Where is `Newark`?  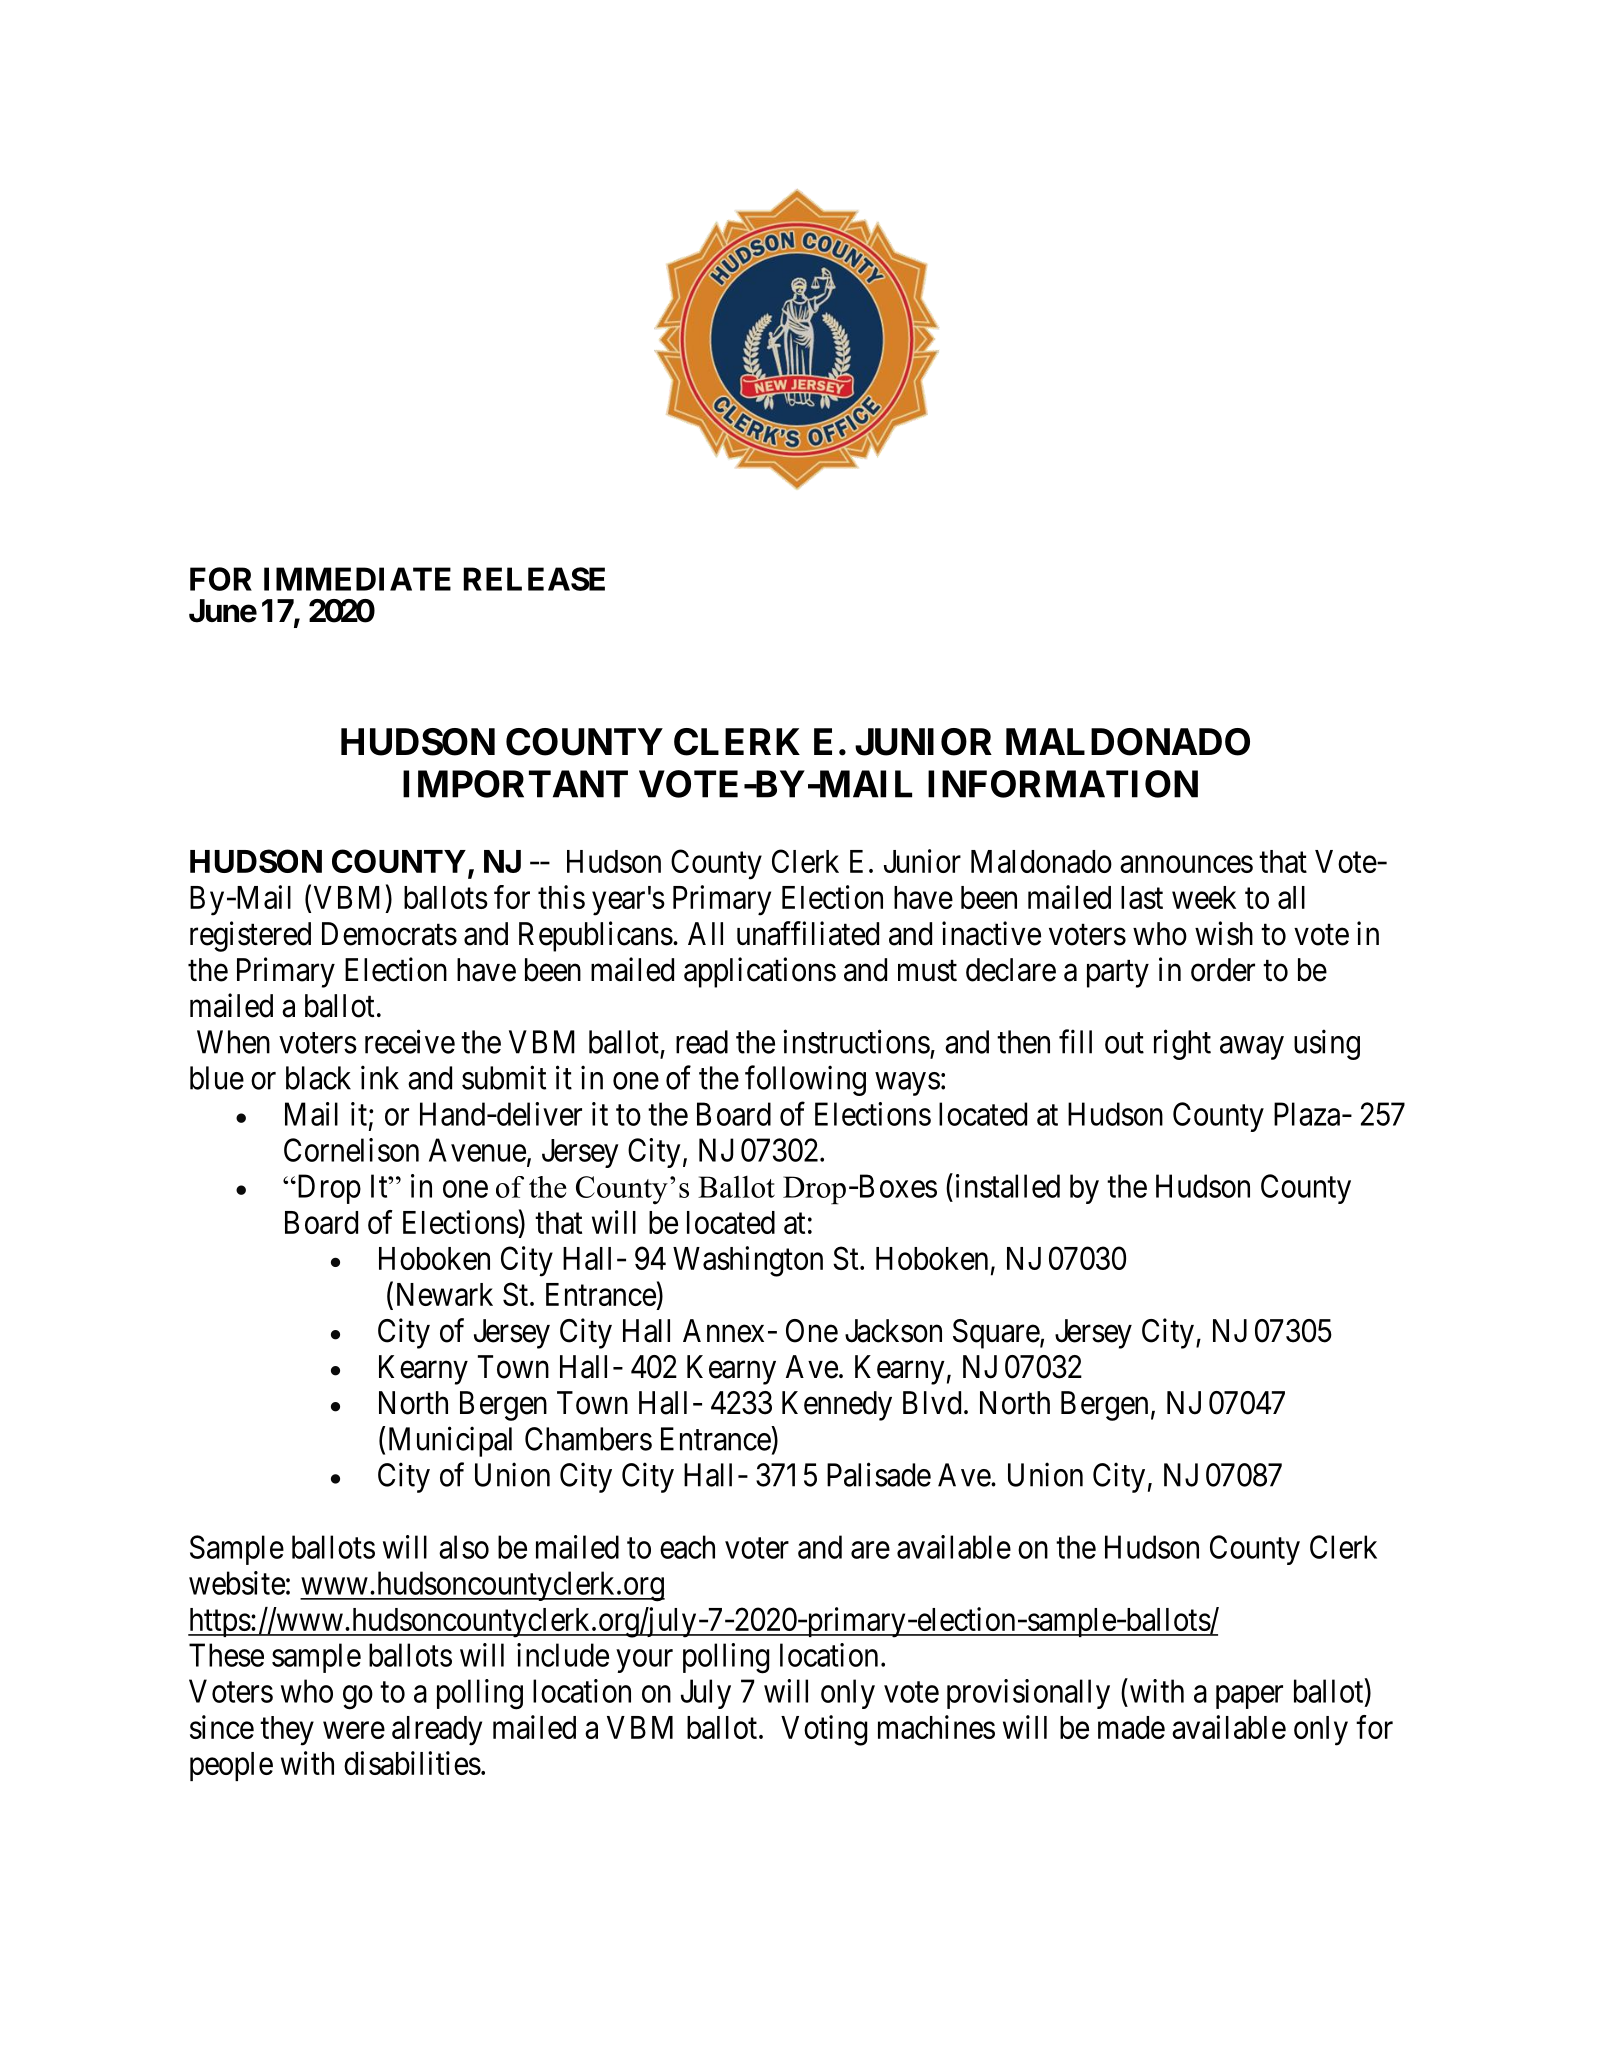 Newark is located at coordinates (445, 1294).
